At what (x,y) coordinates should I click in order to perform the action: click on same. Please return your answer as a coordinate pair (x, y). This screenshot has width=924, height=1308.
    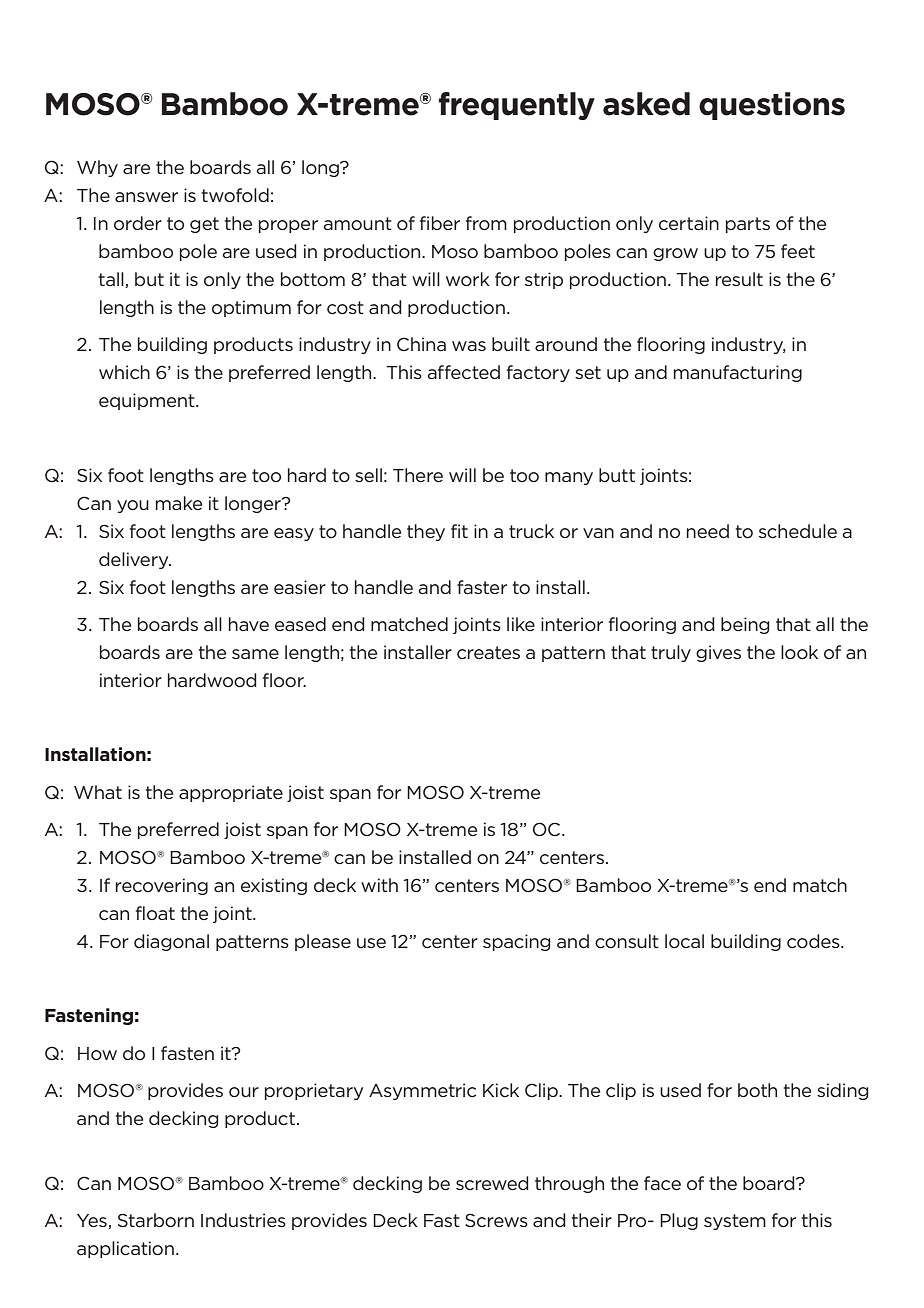
    Looking at the image, I should click on (255, 654).
